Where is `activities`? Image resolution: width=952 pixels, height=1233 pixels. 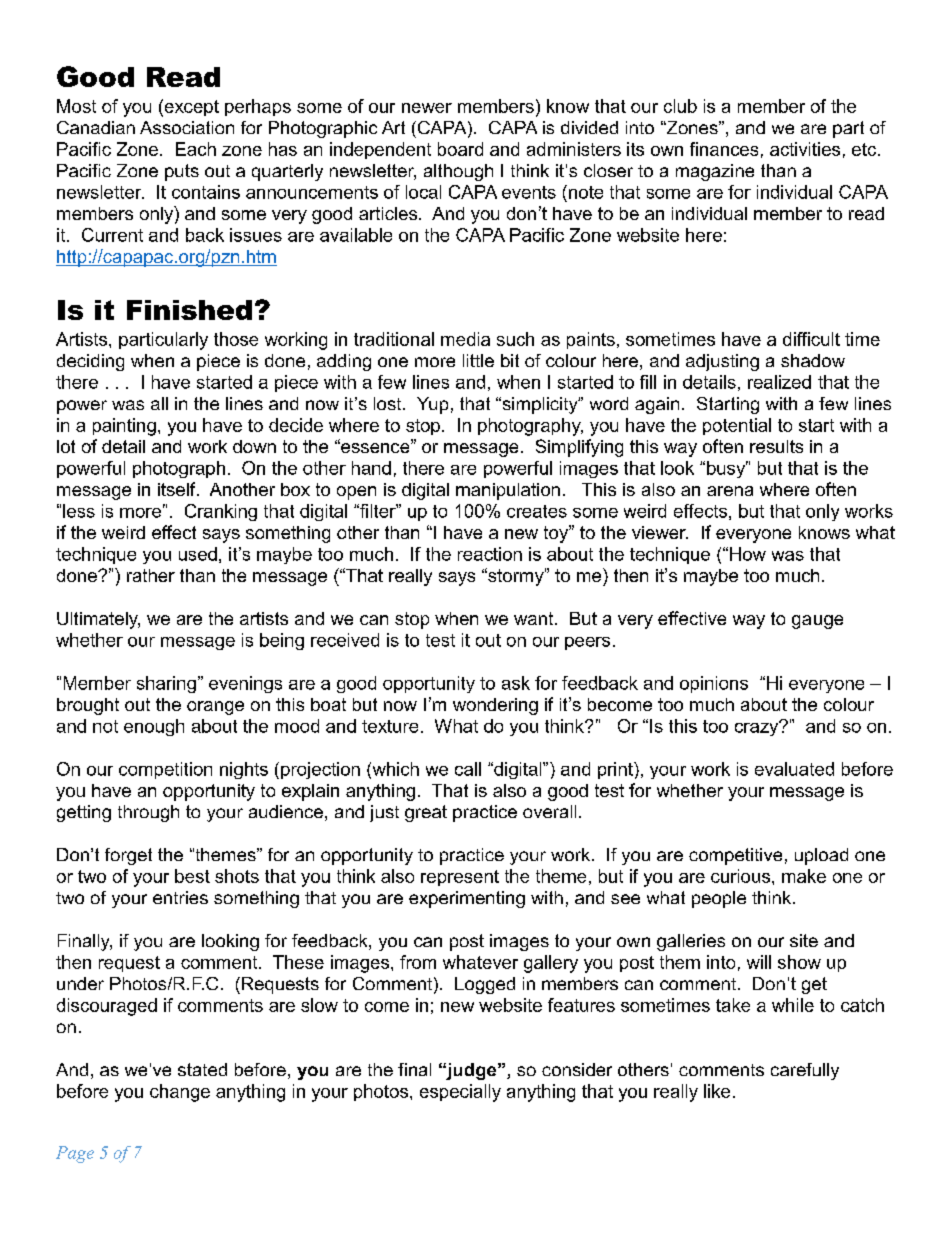 activities is located at coordinates (805, 149).
